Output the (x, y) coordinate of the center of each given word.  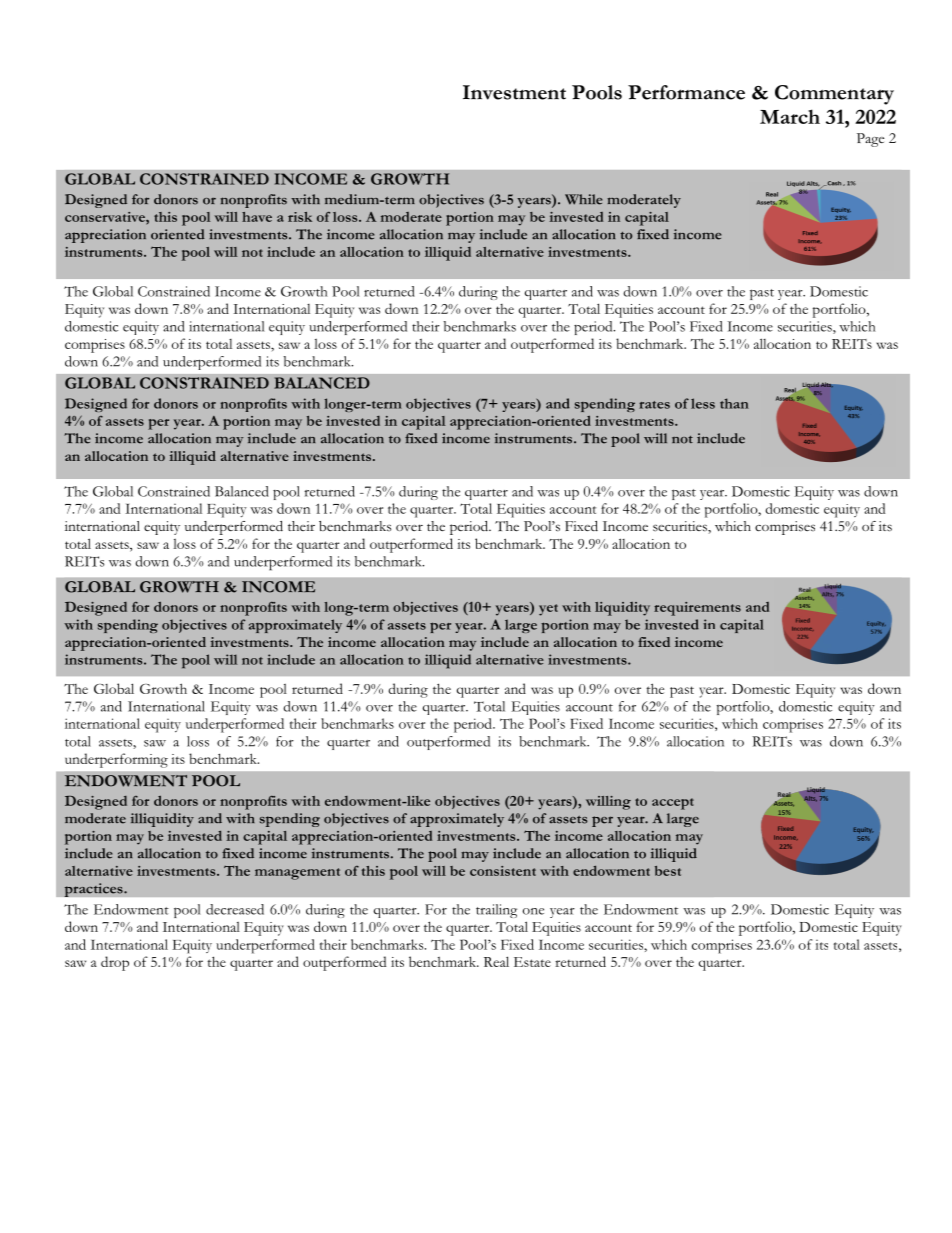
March (790, 116)
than (734, 403)
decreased (235, 909)
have (257, 217)
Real (496, 961)
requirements (697, 609)
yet (548, 610)
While (584, 199)
